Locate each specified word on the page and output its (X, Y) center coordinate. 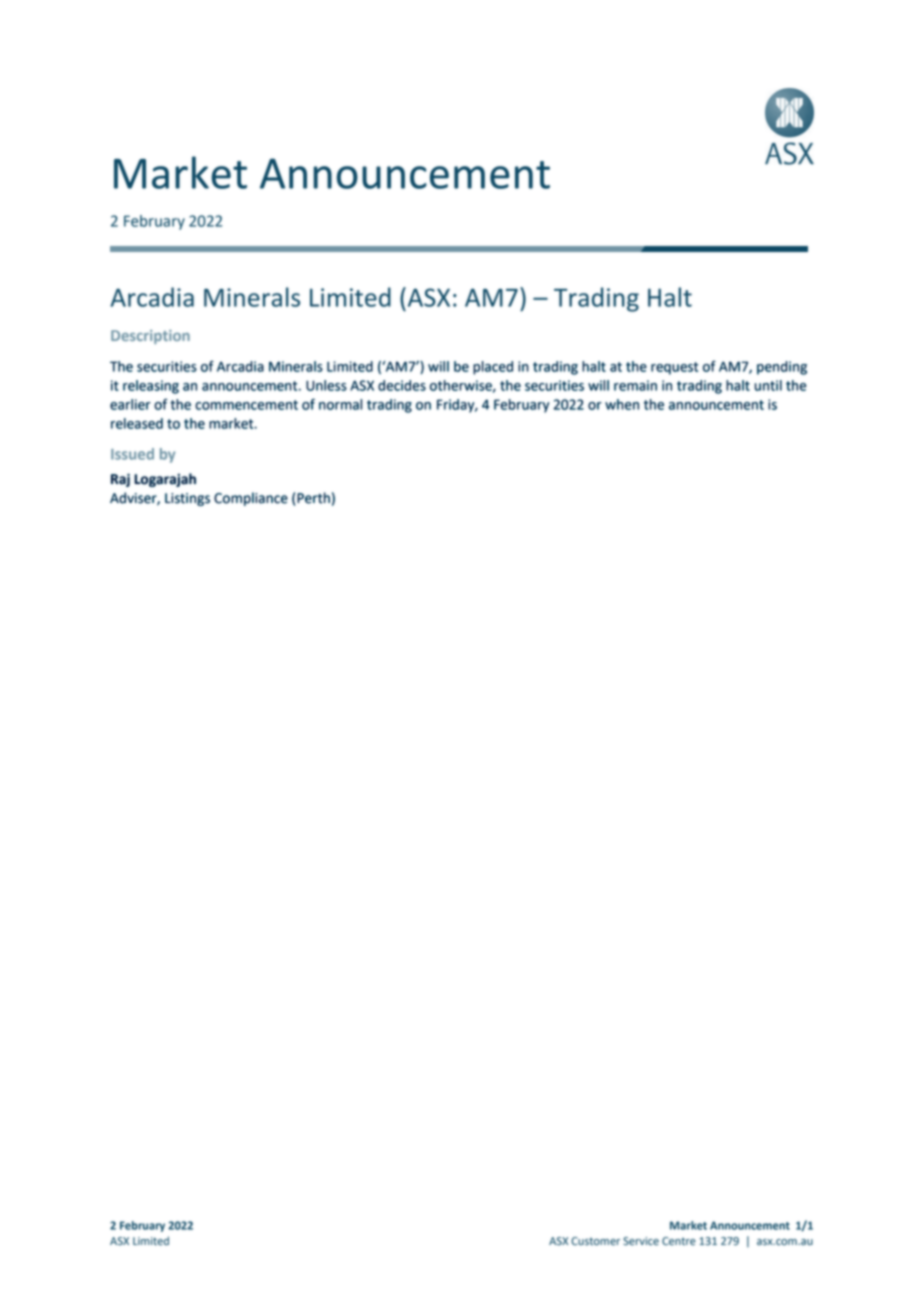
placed (493, 368)
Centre (679, 1241)
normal (340, 404)
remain (635, 385)
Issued (132, 454)
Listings (187, 499)
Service (641, 1241)
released (137, 423)
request (674, 368)
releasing (151, 387)
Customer (595, 1241)
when (622, 404)
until (768, 385)
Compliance (251, 499)
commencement (246, 405)
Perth (313, 498)
